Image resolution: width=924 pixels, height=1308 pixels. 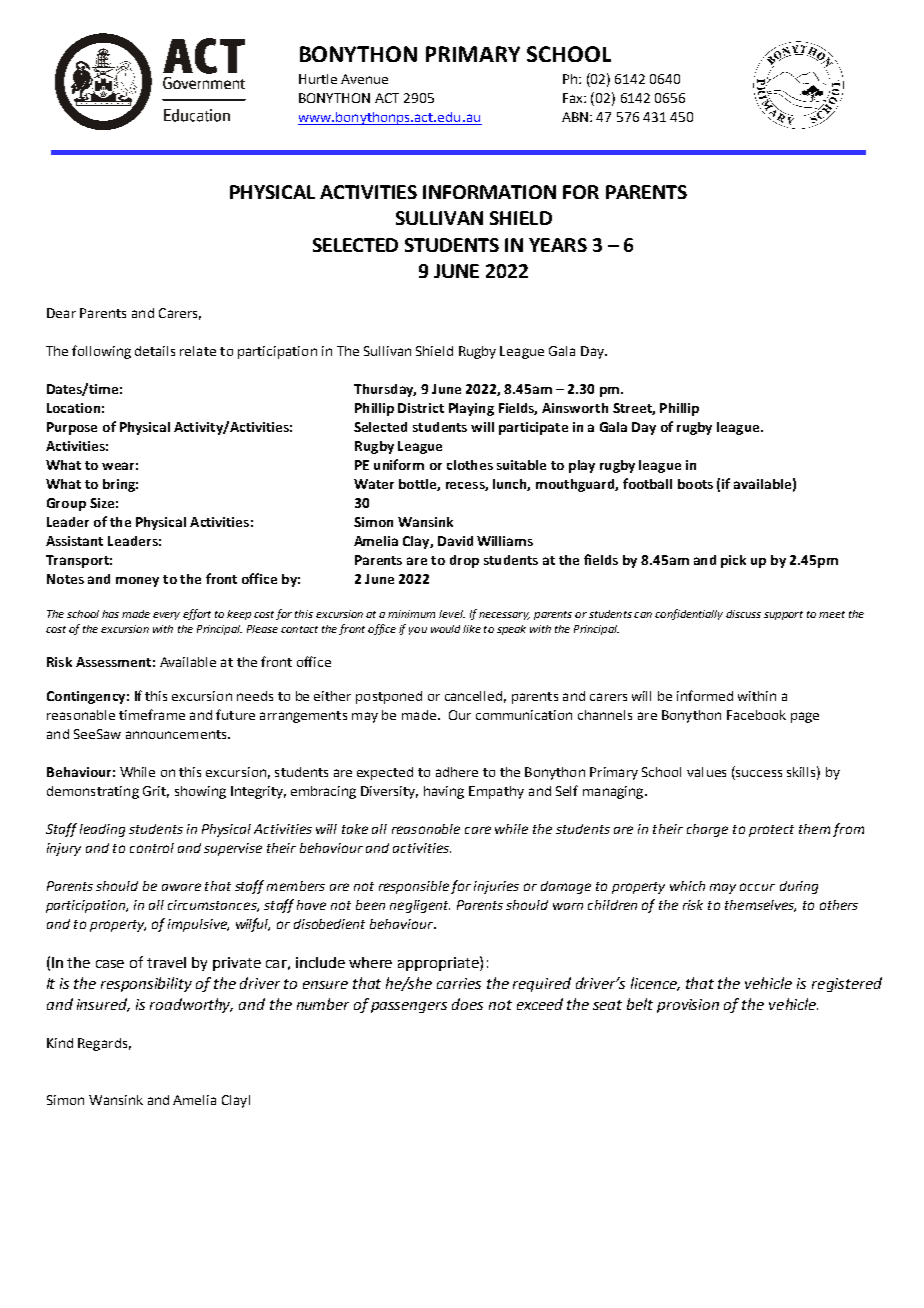 I want to click on money, so click(x=137, y=582).
